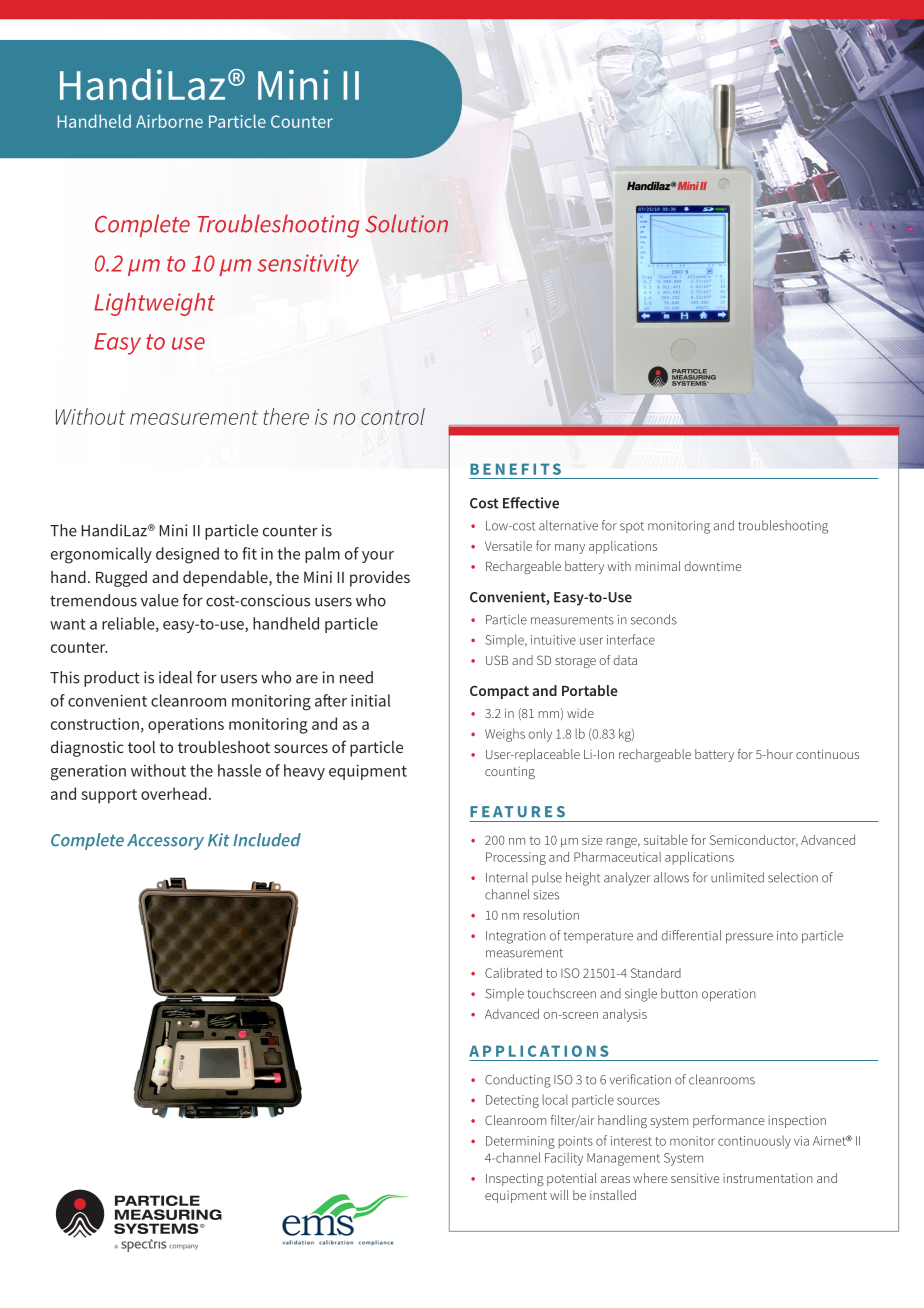  I want to click on sensitivity, so click(308, 265).
